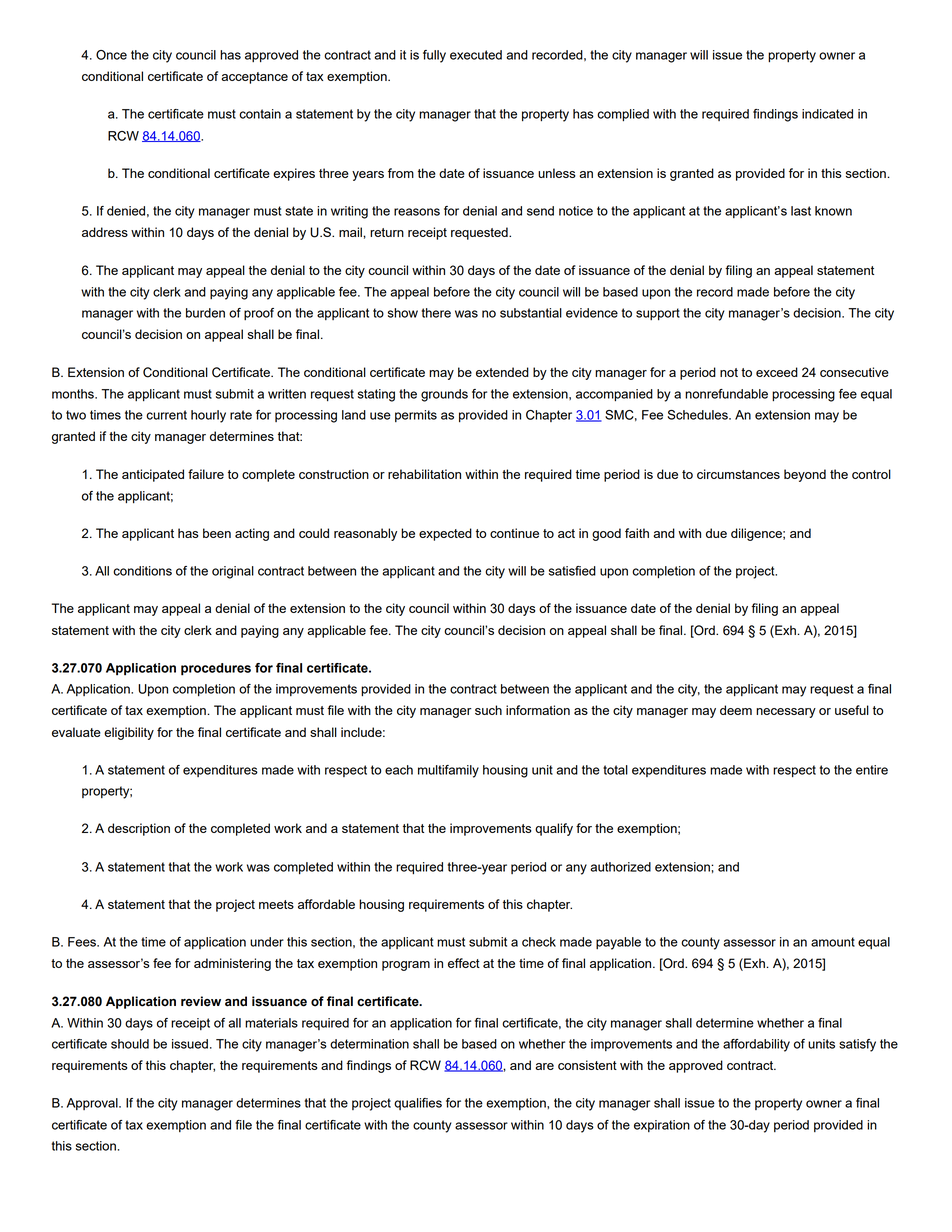 The image size is (952, 1232). I want to click on necessary, so click(786, 713).
